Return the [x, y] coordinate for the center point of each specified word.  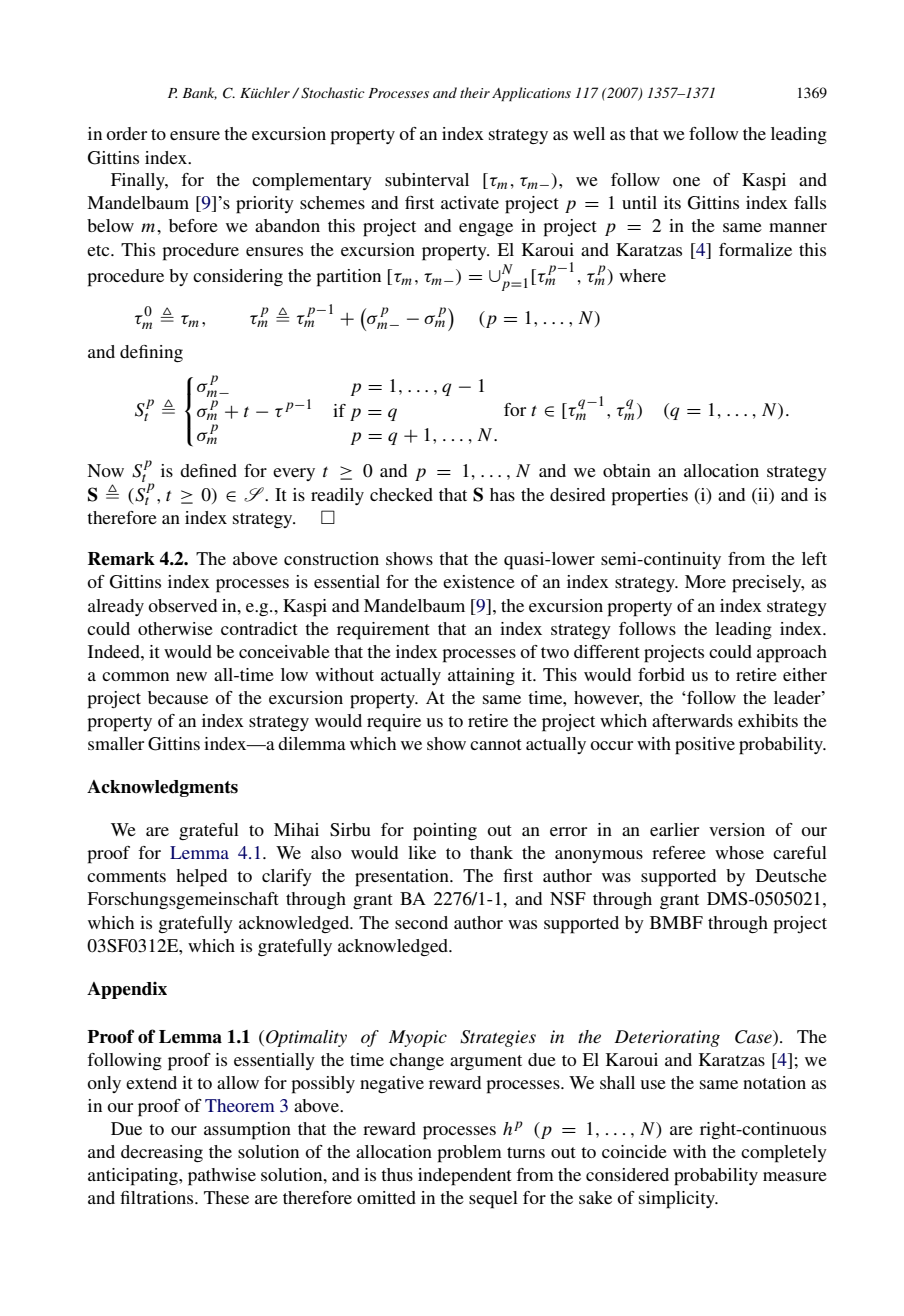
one [686, 181]
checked [401, 494]
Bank [200, 93]
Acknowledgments [162, 788]
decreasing [162, 1153]
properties [649, 497]
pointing [445, 832]
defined [208, 470]
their [475, 92]
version [737, 829]
